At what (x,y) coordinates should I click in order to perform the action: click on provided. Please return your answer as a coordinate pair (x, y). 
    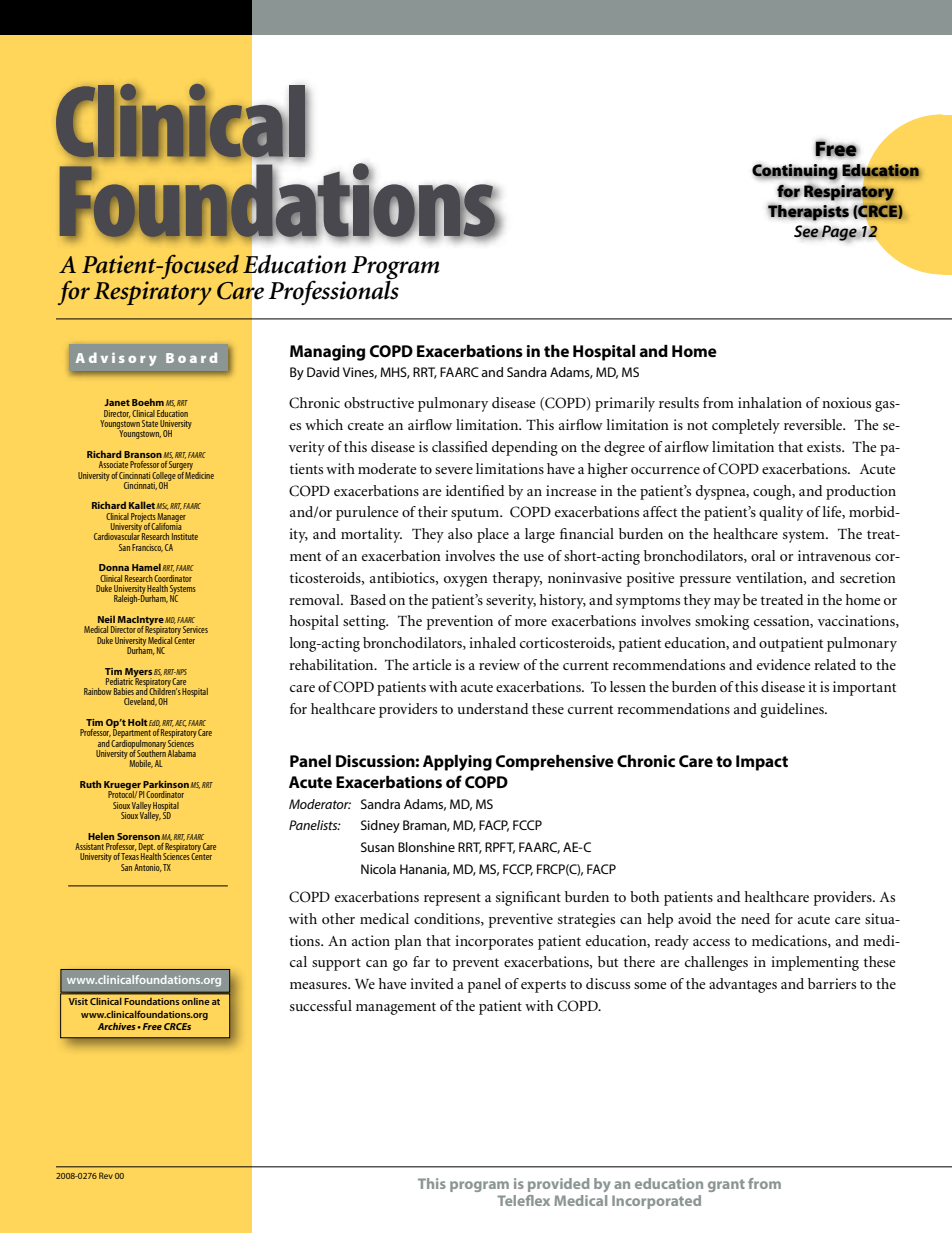
    Looking at the image, I should click on (558, 1185).
